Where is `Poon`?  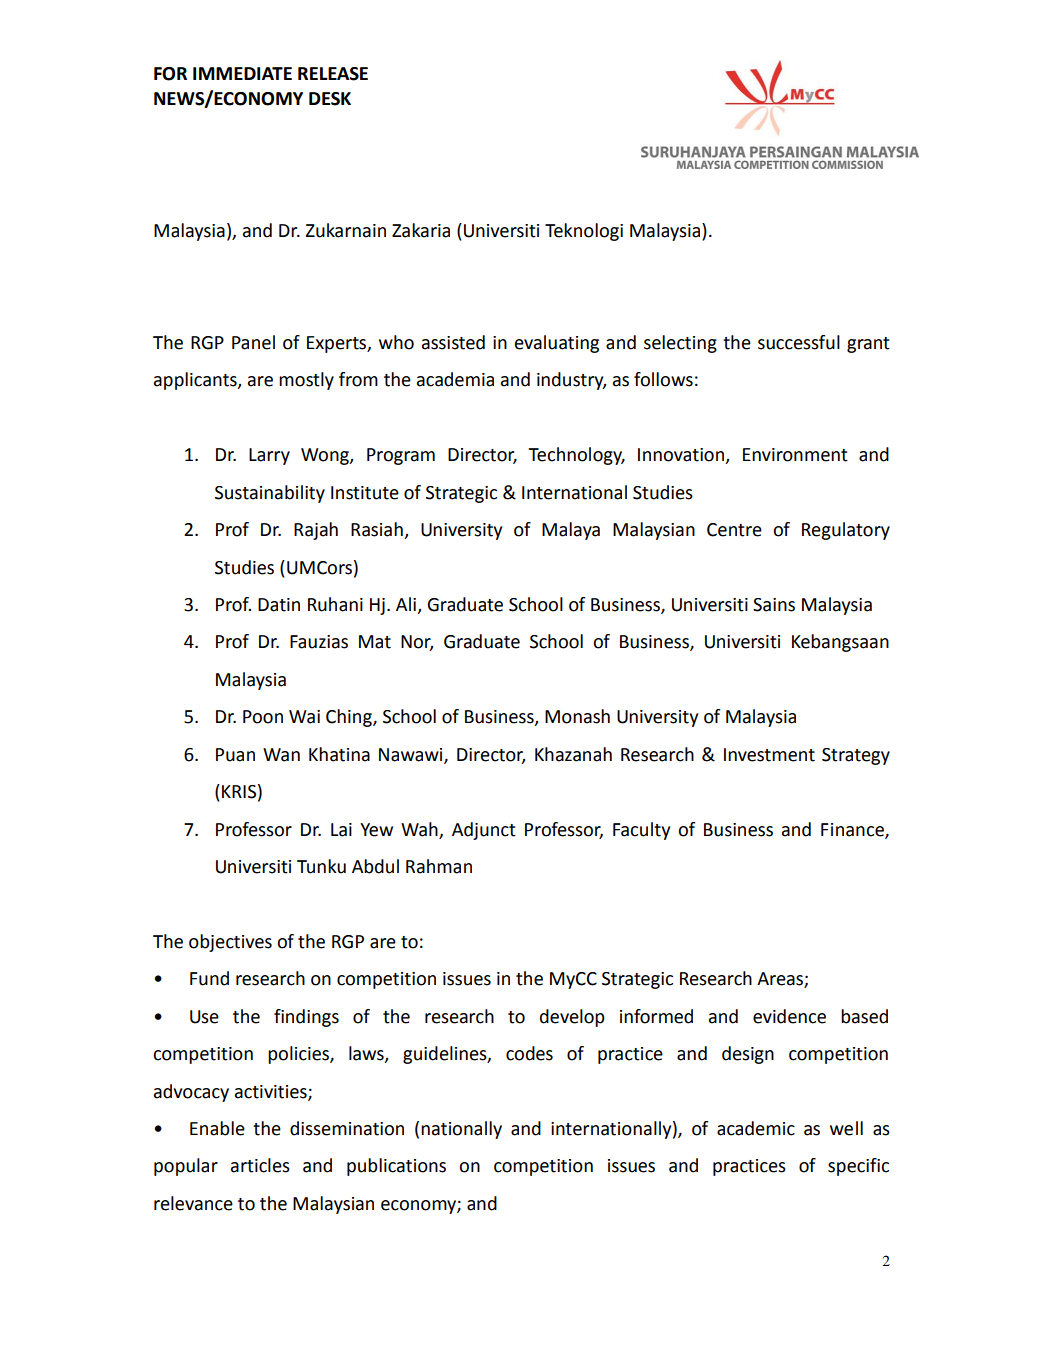
Poon is located at coordinates (263, 717).
